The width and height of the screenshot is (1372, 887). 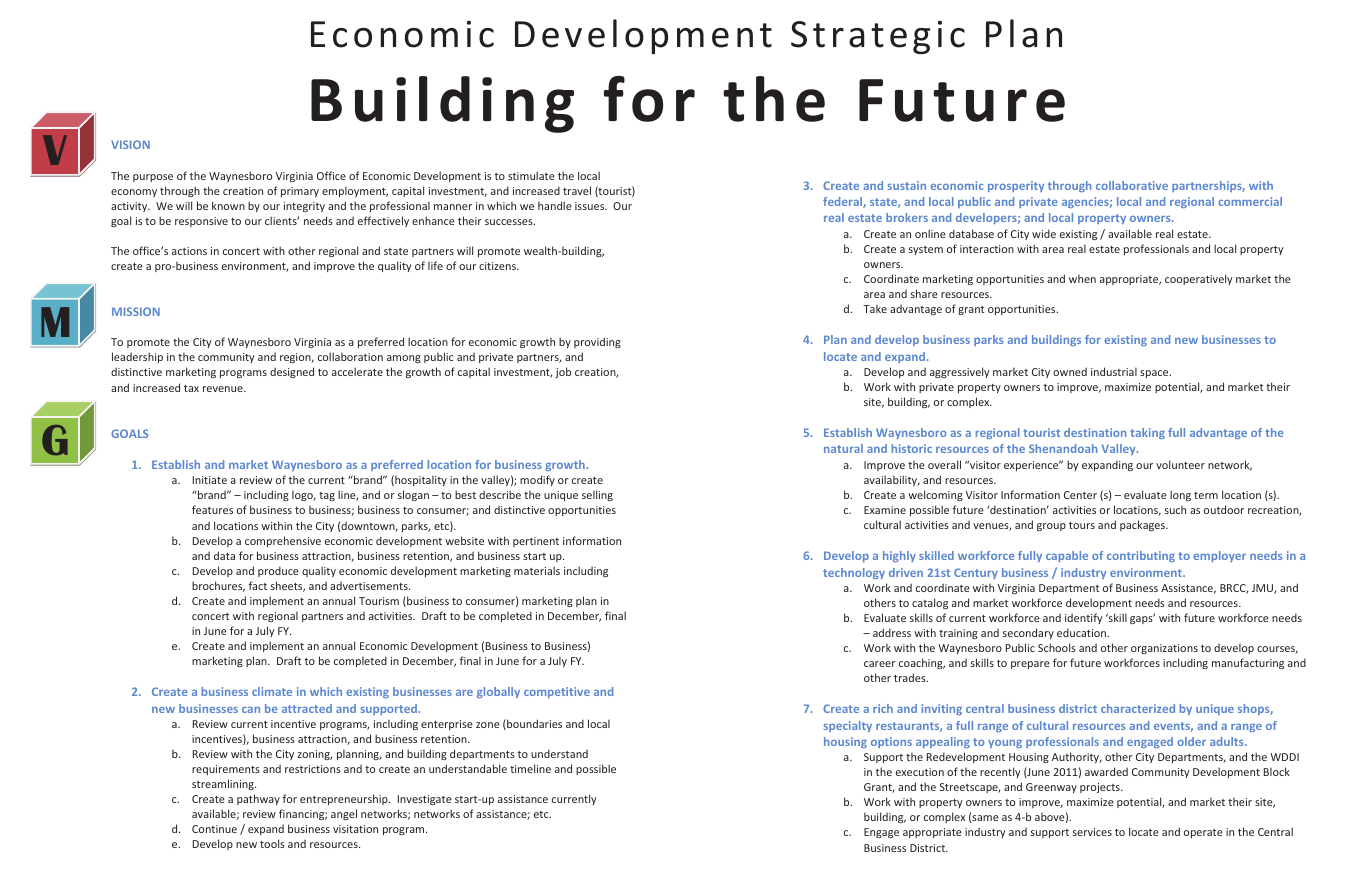 I want to click on long, so click(x=1180, y=495).
